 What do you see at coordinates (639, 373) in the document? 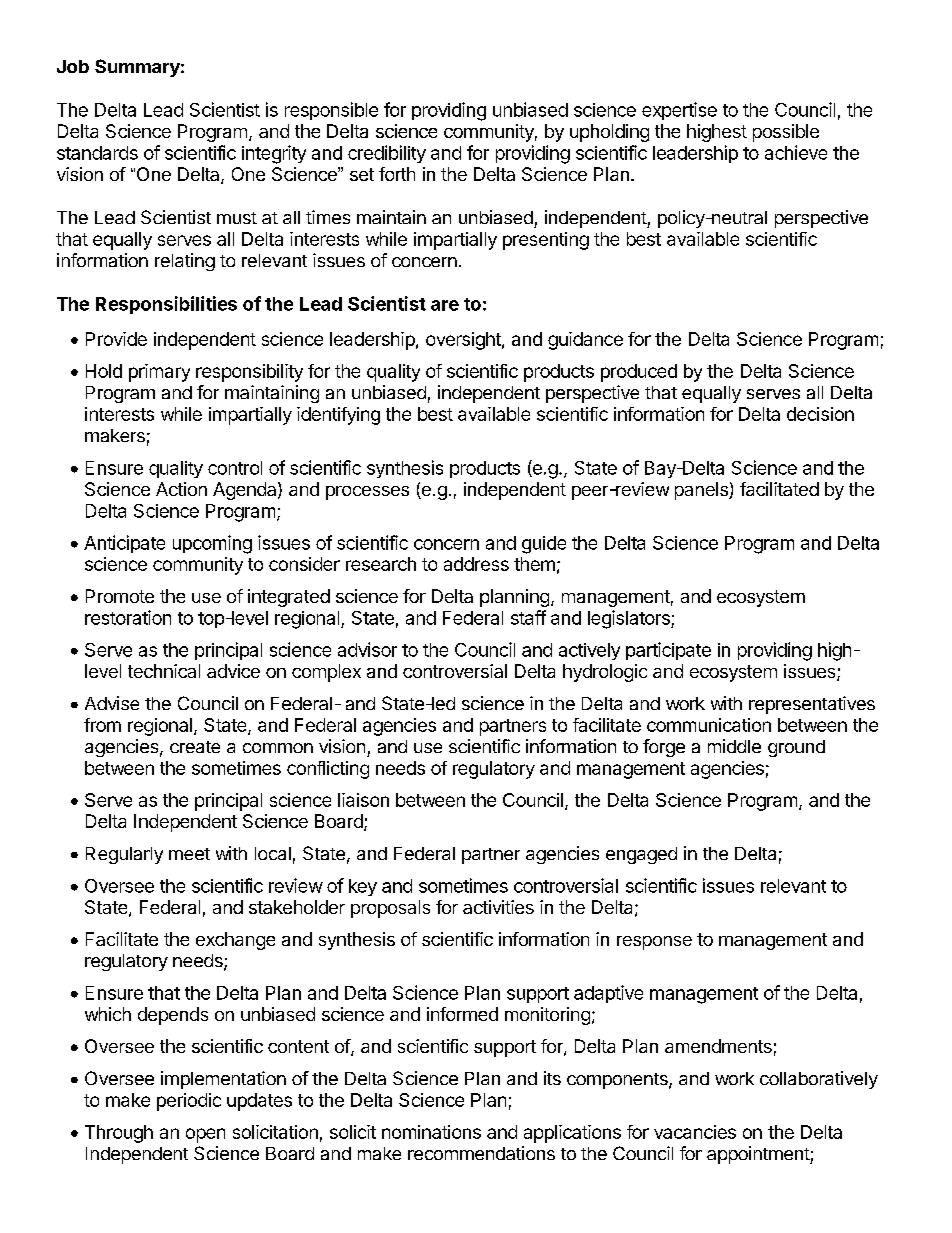
I see `produced` at bounding box center [639, 373].
